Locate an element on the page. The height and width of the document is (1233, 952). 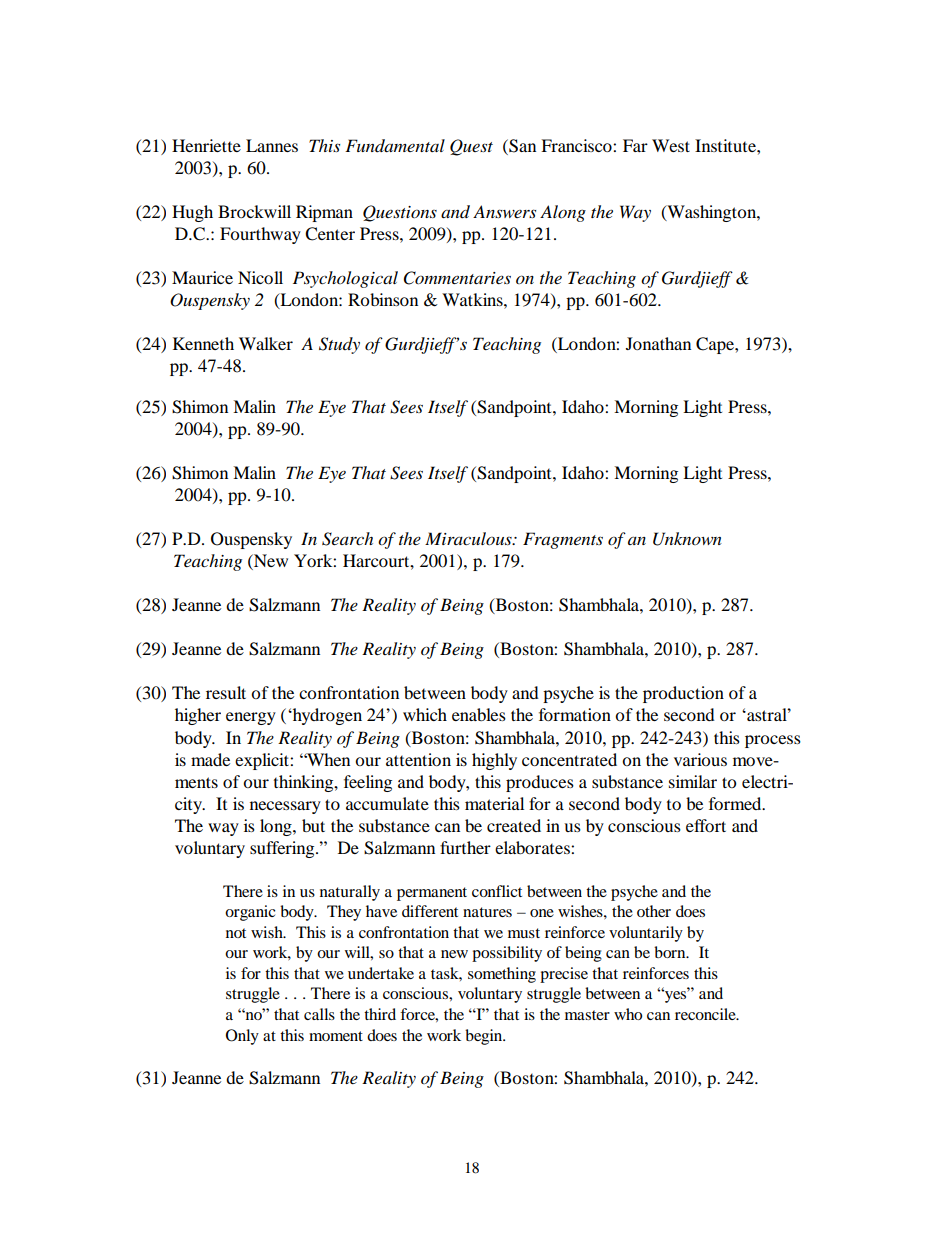
reconcile is located at coordinates (706, 1014).
